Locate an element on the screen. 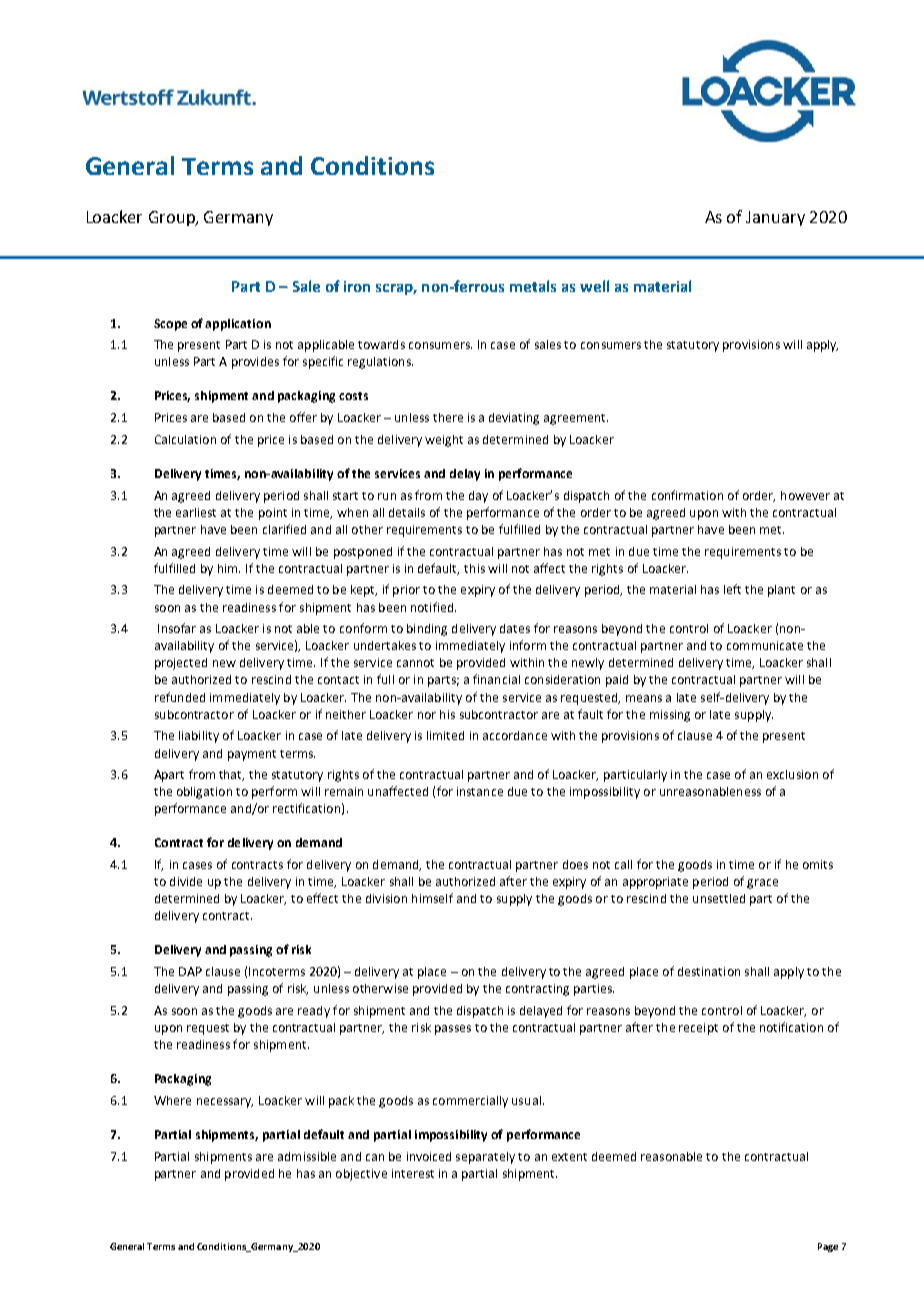  DAP is located at coordinates (190, 971).
